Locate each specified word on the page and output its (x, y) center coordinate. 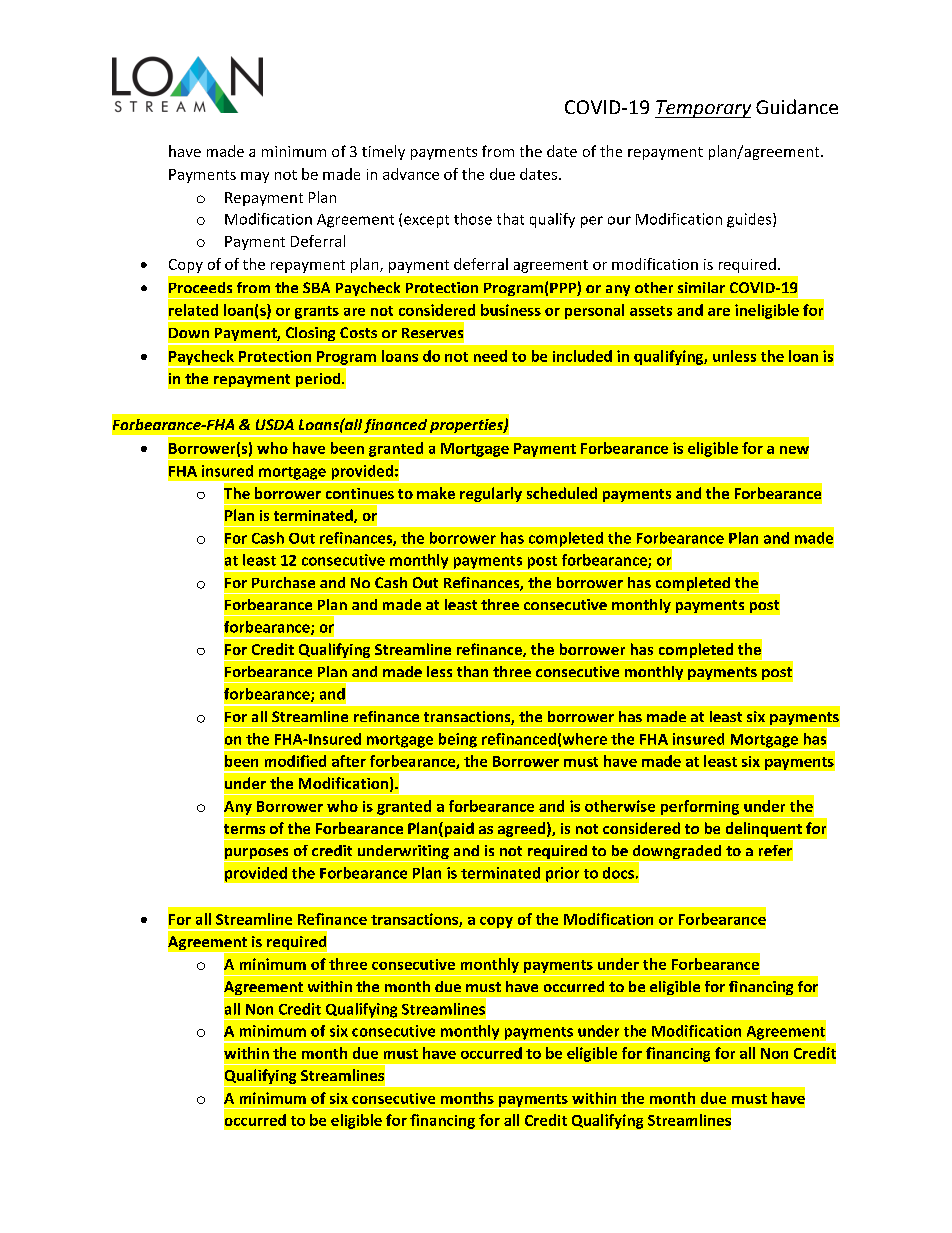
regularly (491, 494)
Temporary (703, 109)
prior (562, 874)
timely (383, 152)
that (510, 219)
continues (360, 493)
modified (295, 761)
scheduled (562, 493)
